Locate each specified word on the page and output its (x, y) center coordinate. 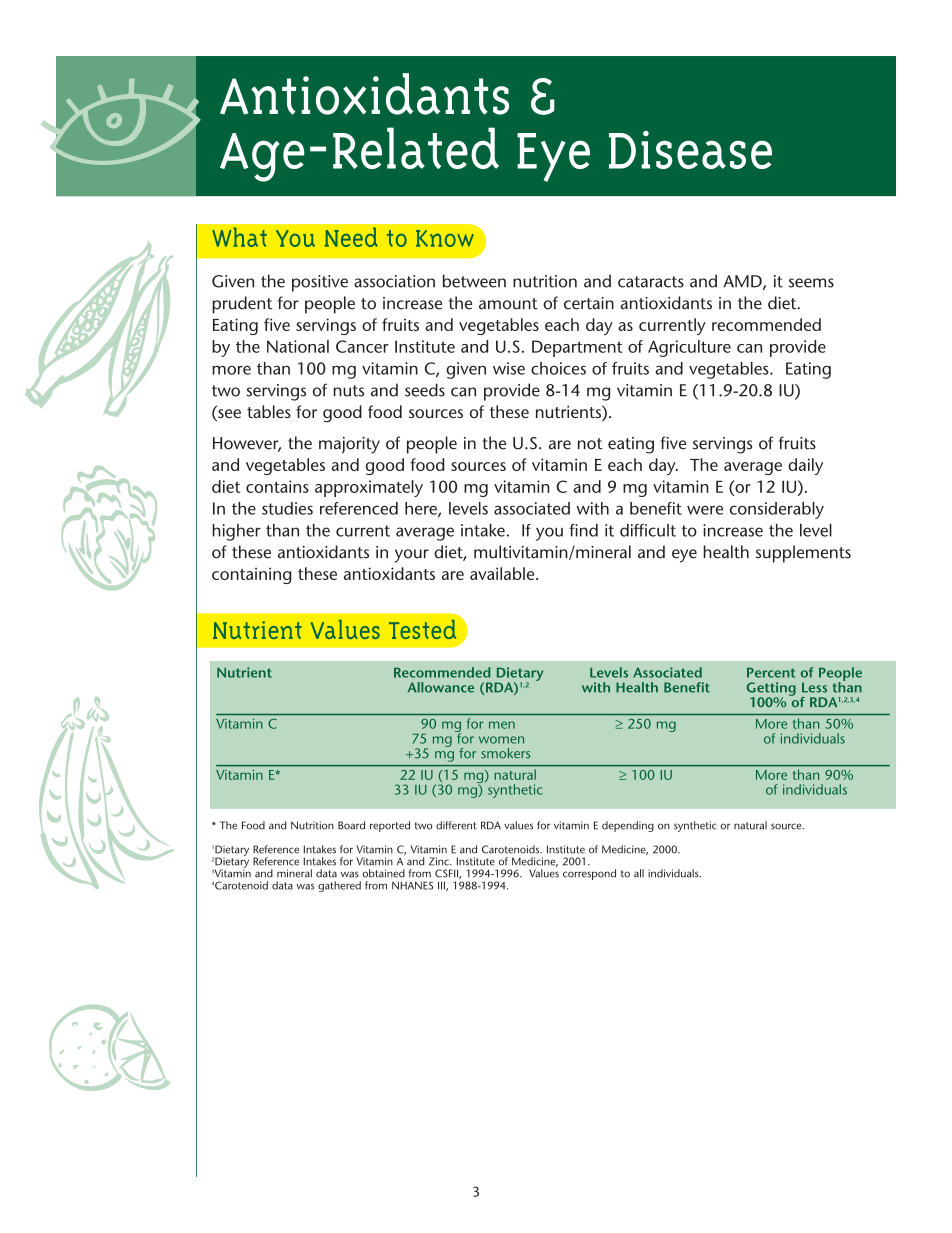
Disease (690, 150)
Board (351, 825)
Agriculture (689, 348)
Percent (771, 673)
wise (509, 368)
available (503, 573)
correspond (589, 874)
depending (628, 826)
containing (251, 575)
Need (351, 237)
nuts (348, 391)
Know (445, 238)
